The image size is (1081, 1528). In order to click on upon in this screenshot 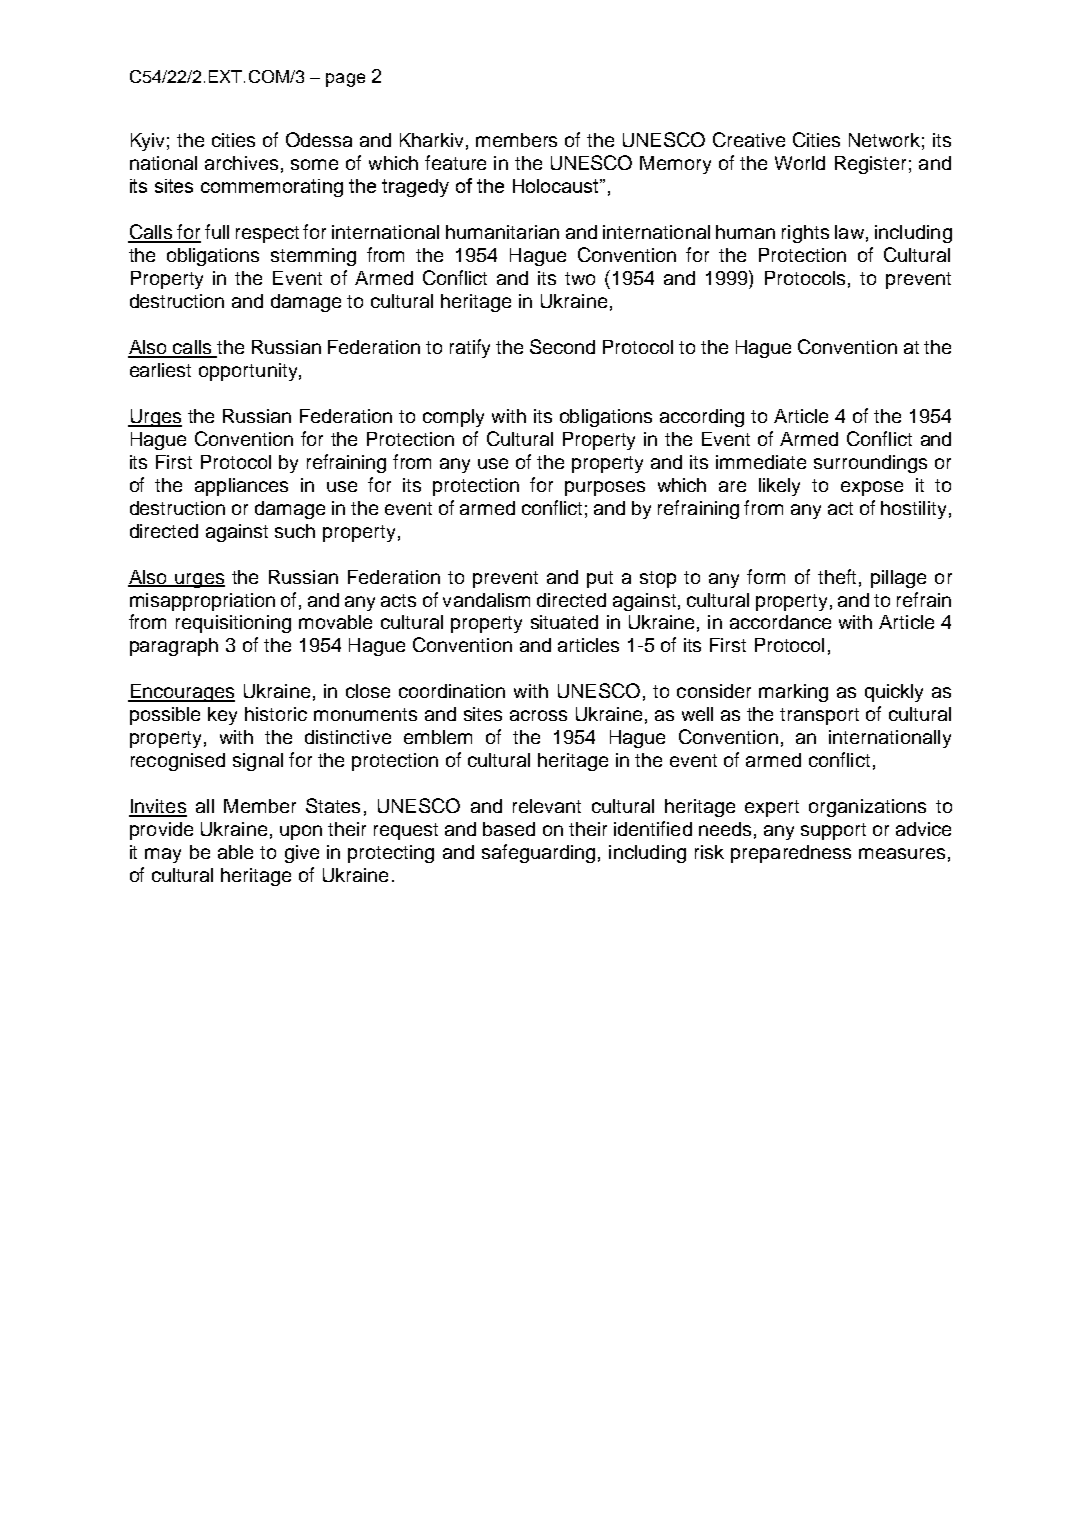, I will do `click(301, 832)`.
